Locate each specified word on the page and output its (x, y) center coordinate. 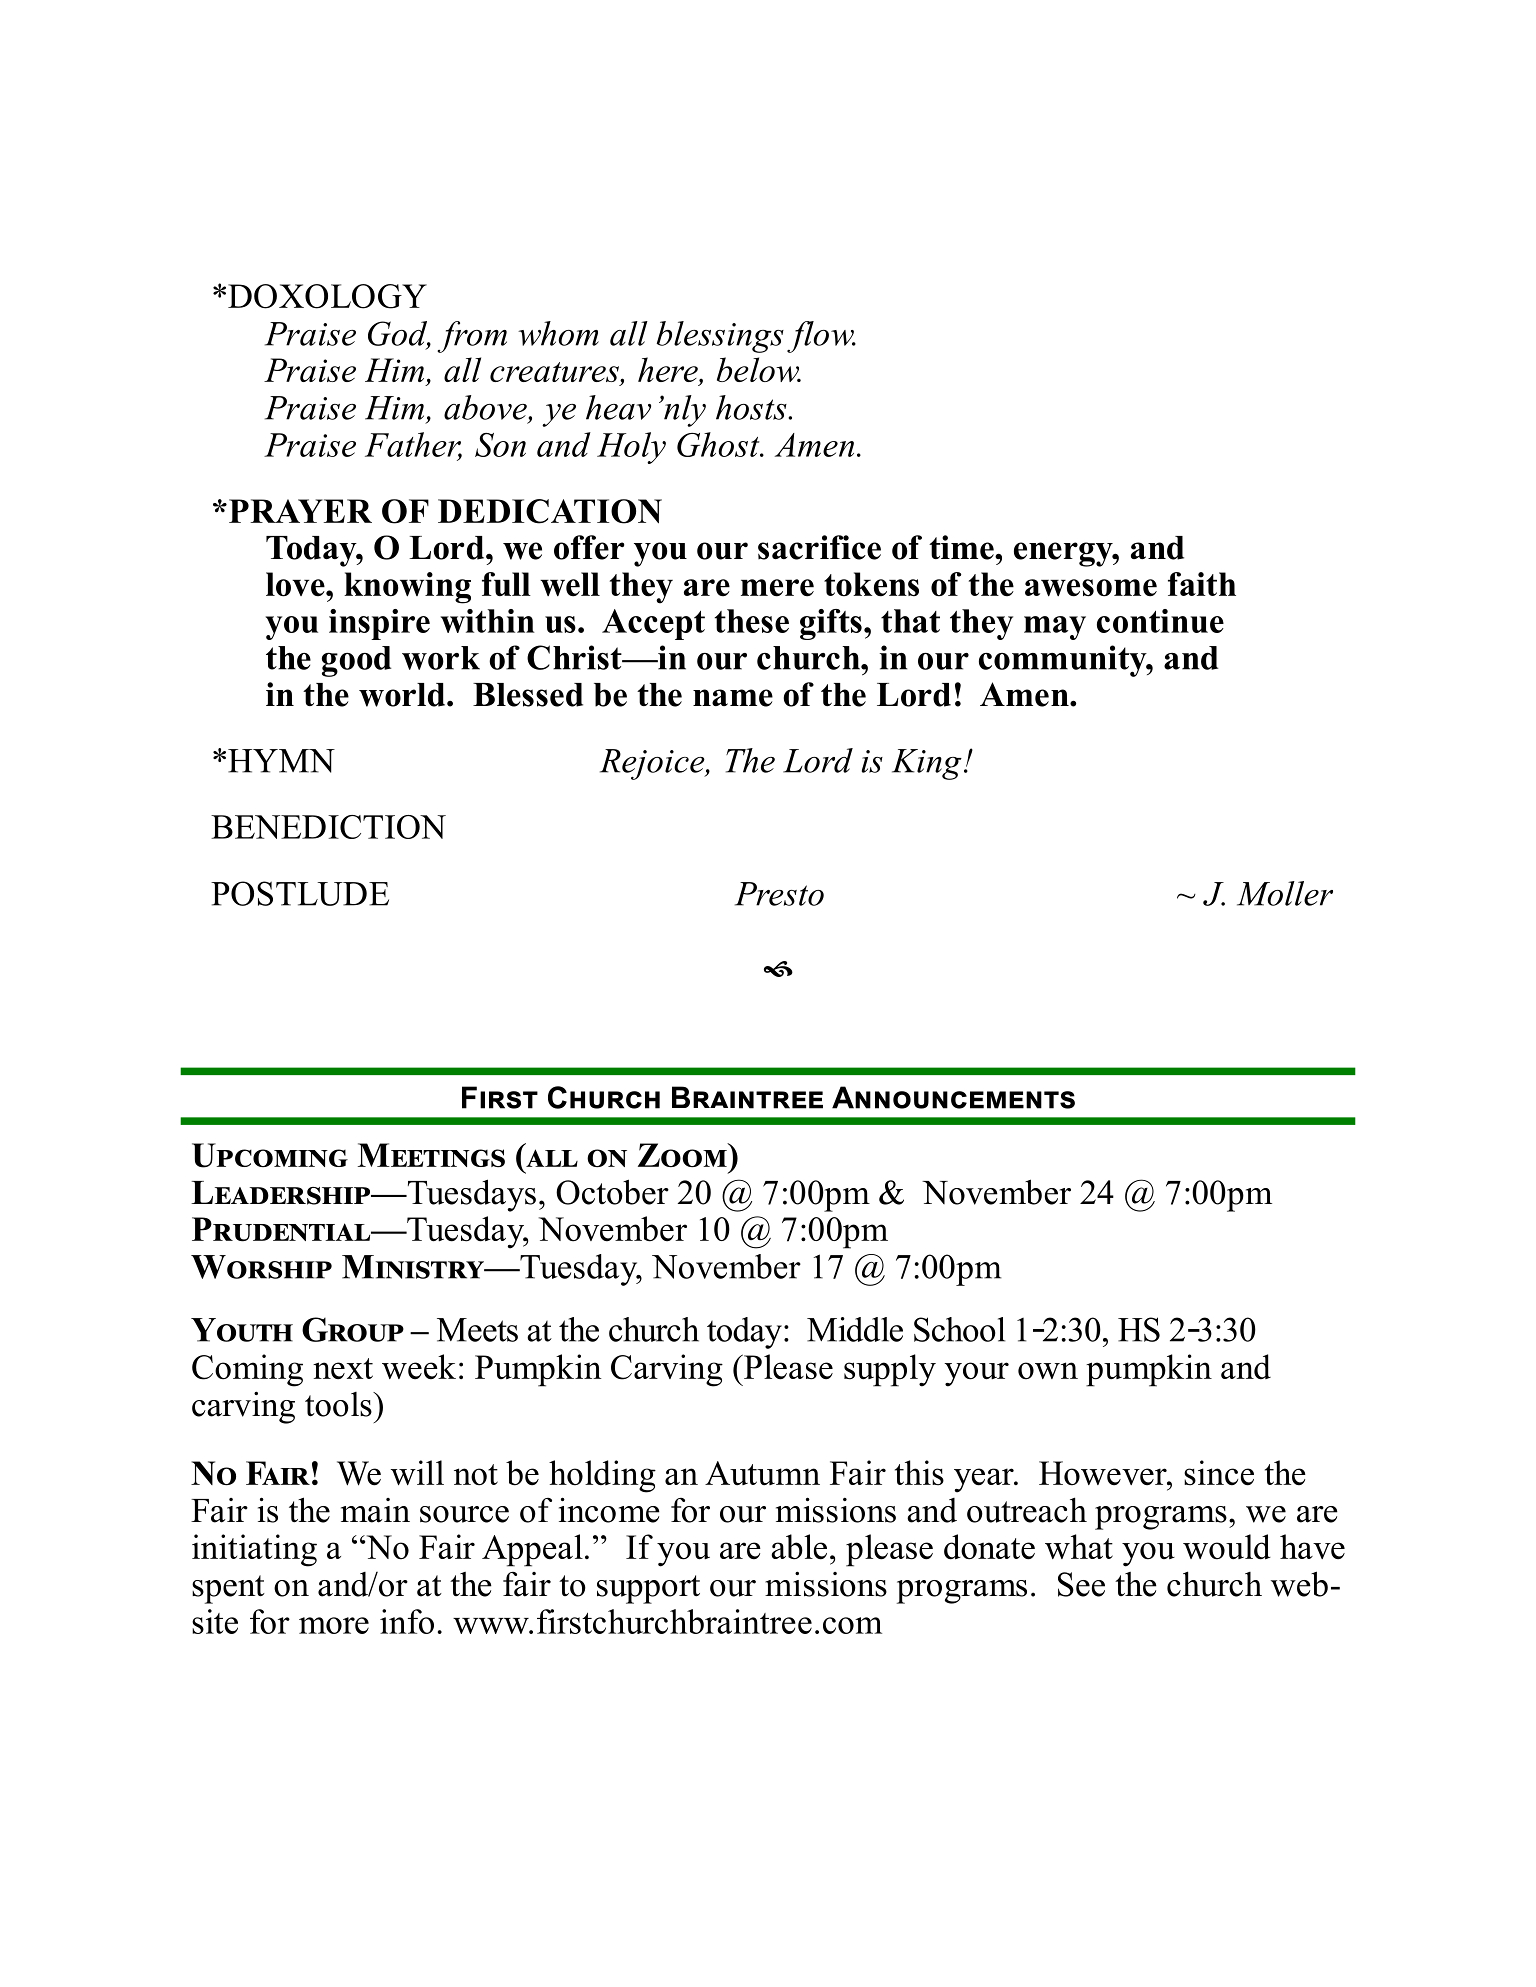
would (1227, 1547)
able (799, 1547)
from (472, 337)
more (334, 1625)
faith (1202, 584)
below (759, 369)
